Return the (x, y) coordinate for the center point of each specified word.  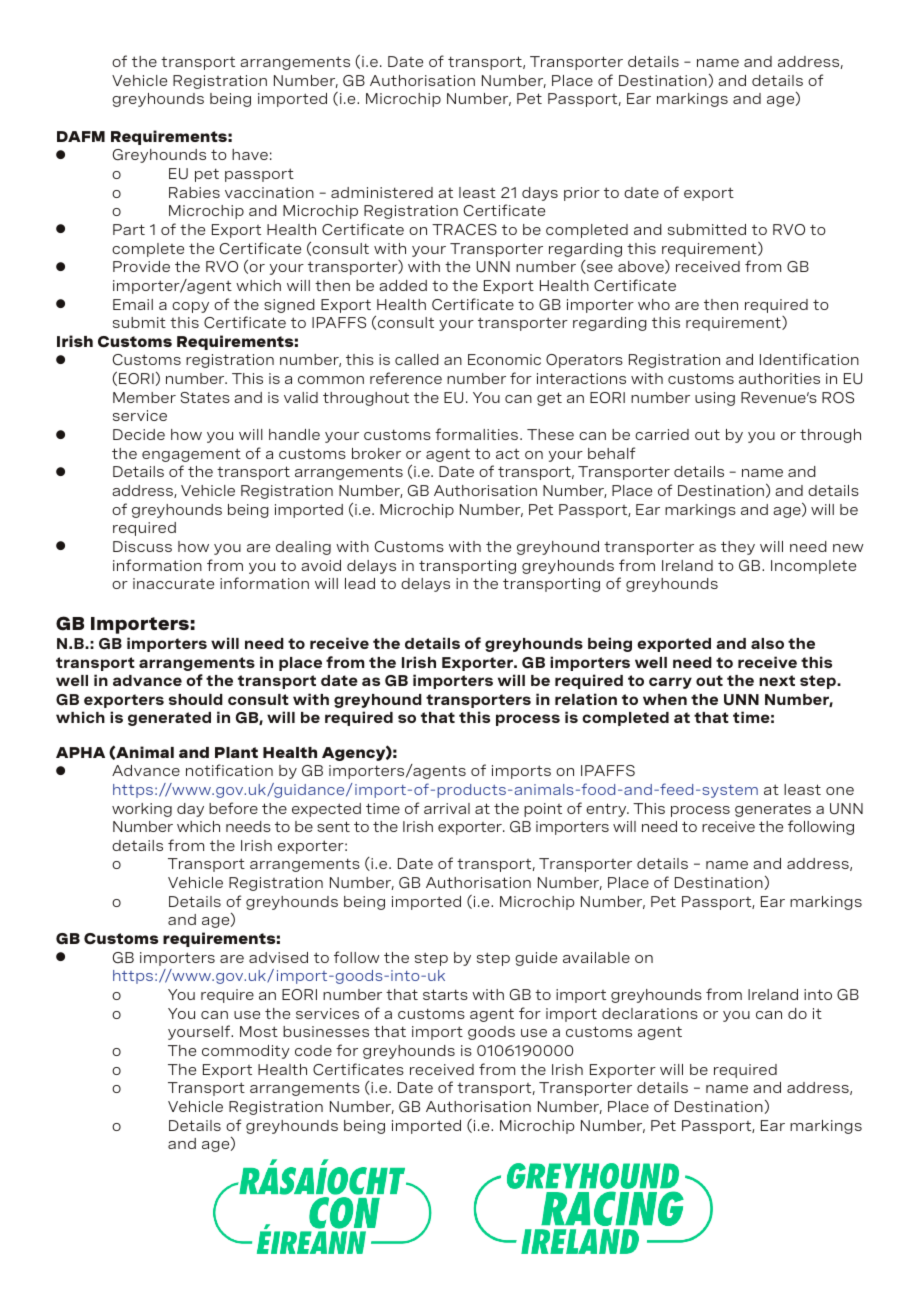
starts (445, 994)
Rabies (194, 192)
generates (773, 810)
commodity (246, 1052)
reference (406, 378)
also (767, 643)
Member (144, 397)
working (142, 810)
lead (360, 583)
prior (582, 194)
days (540, 194)
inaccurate (173, 583)
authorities (779, 378)
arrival (447, 808)
